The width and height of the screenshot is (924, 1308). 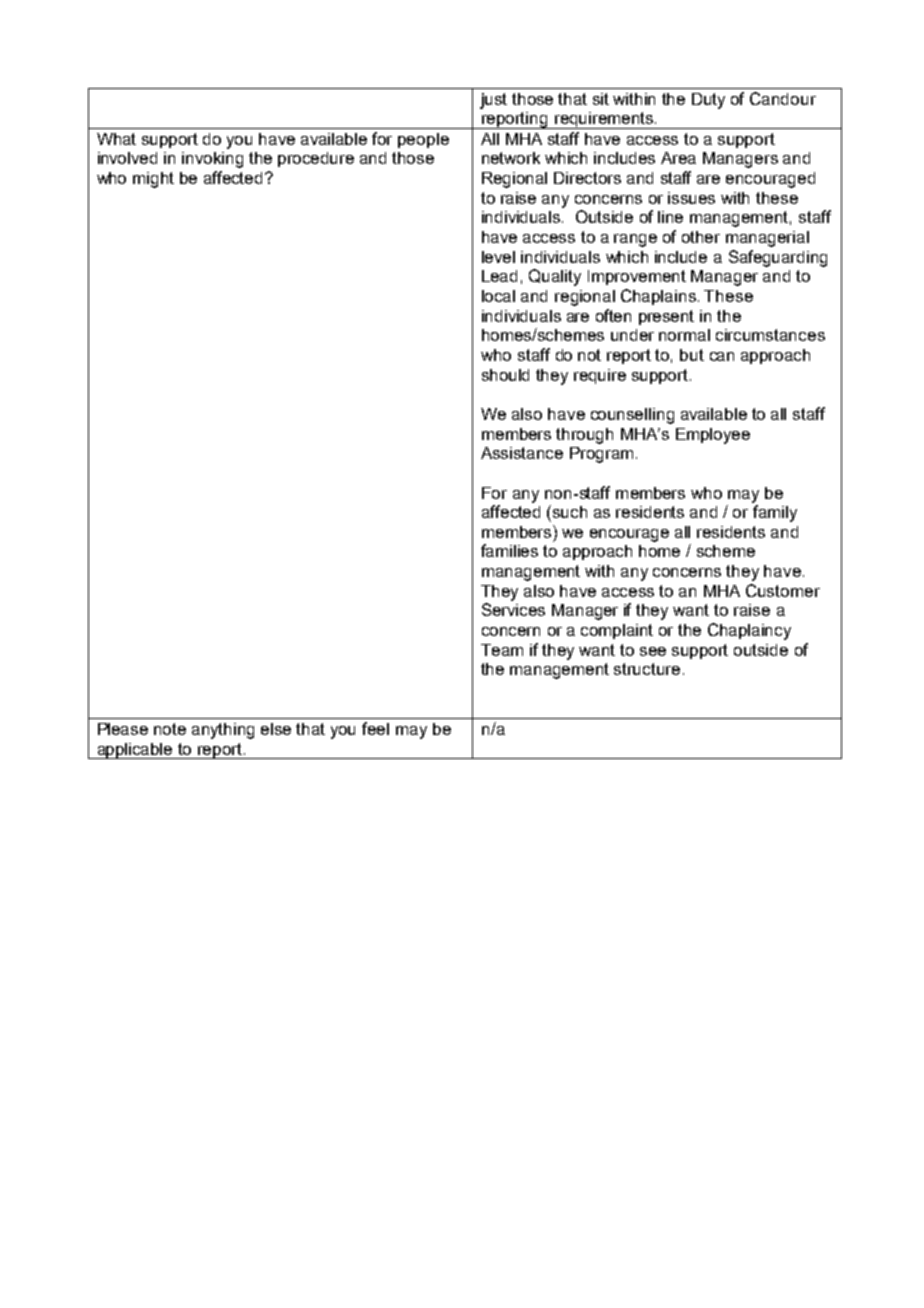 I want to click on Services, so click(x=513, y=609).
